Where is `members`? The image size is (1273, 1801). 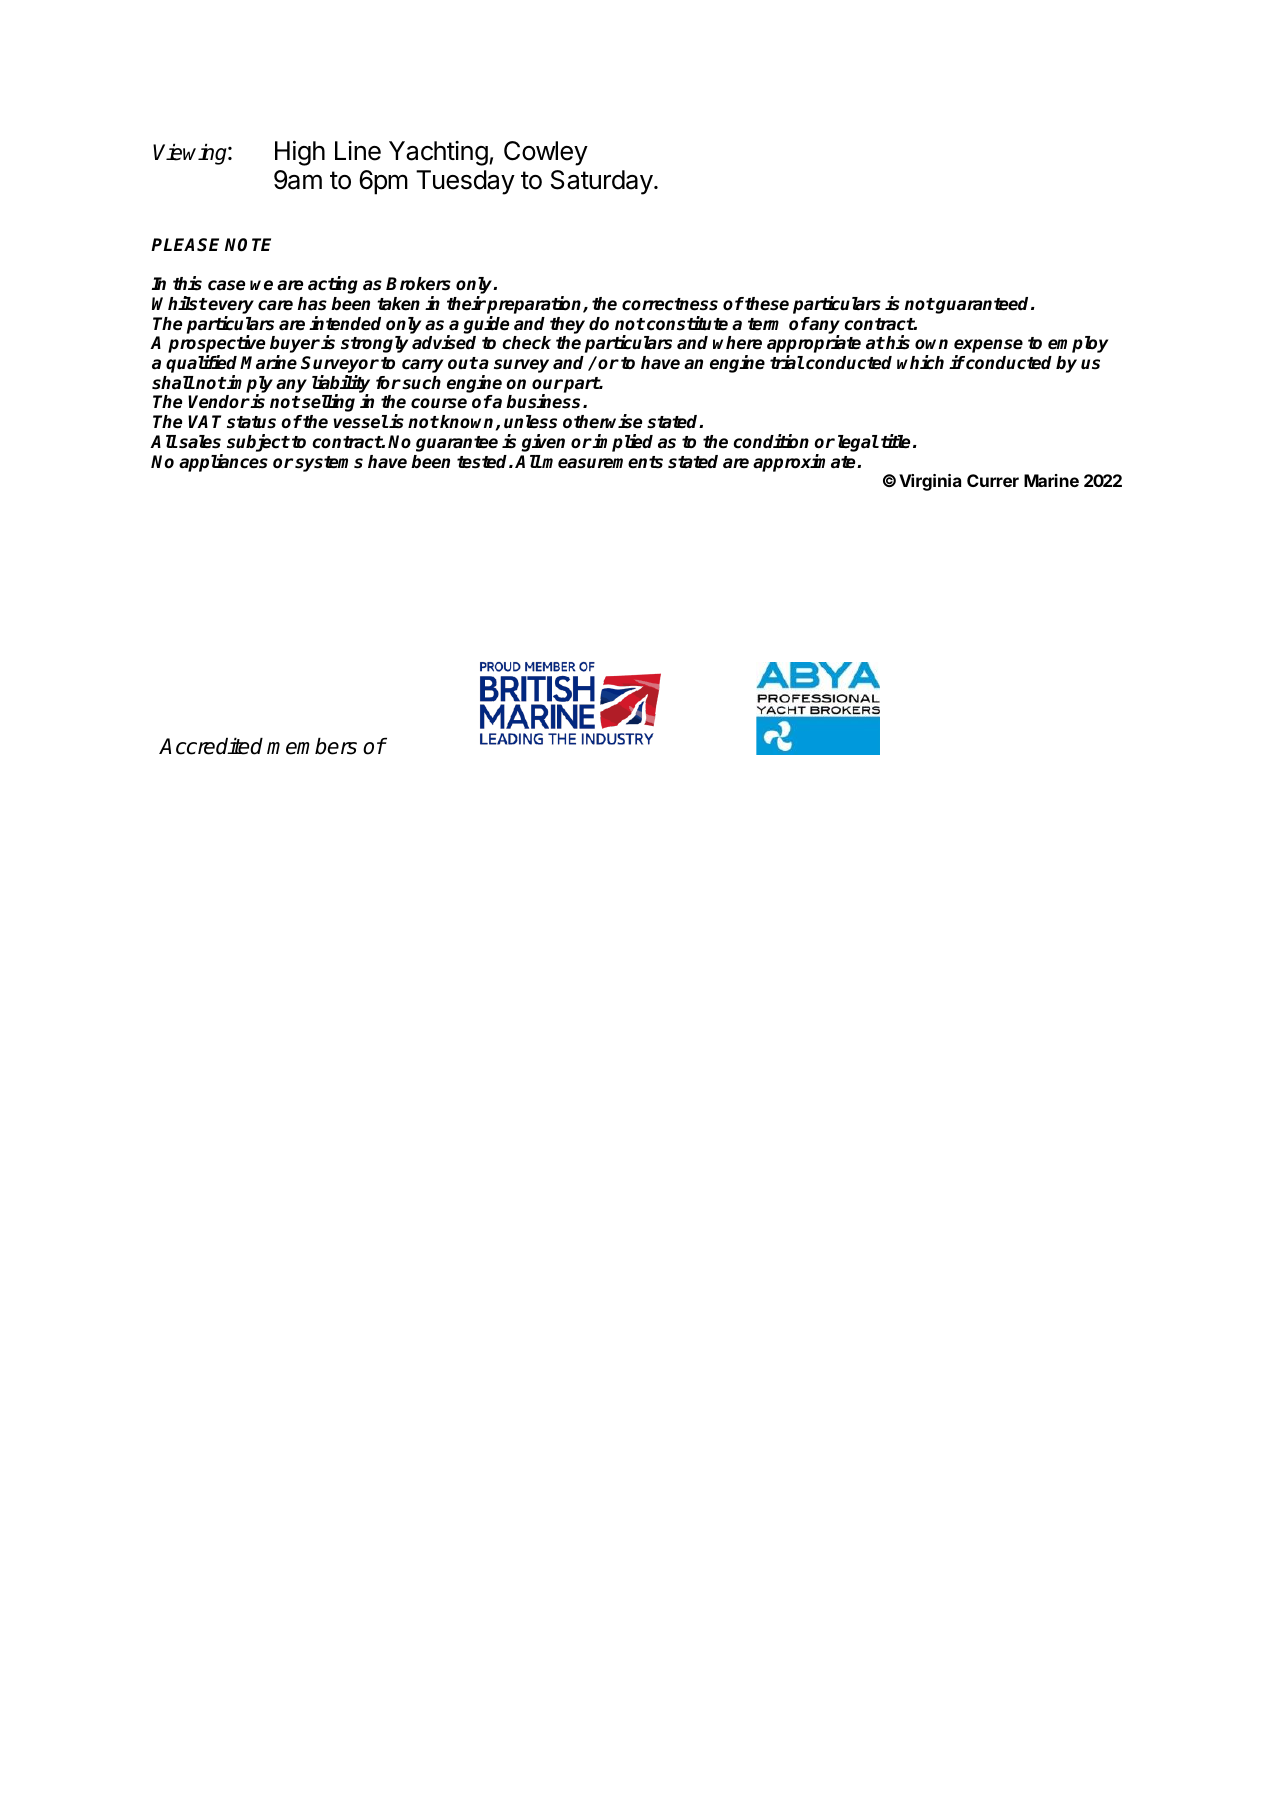
members is located at coordinates (312, 746).
